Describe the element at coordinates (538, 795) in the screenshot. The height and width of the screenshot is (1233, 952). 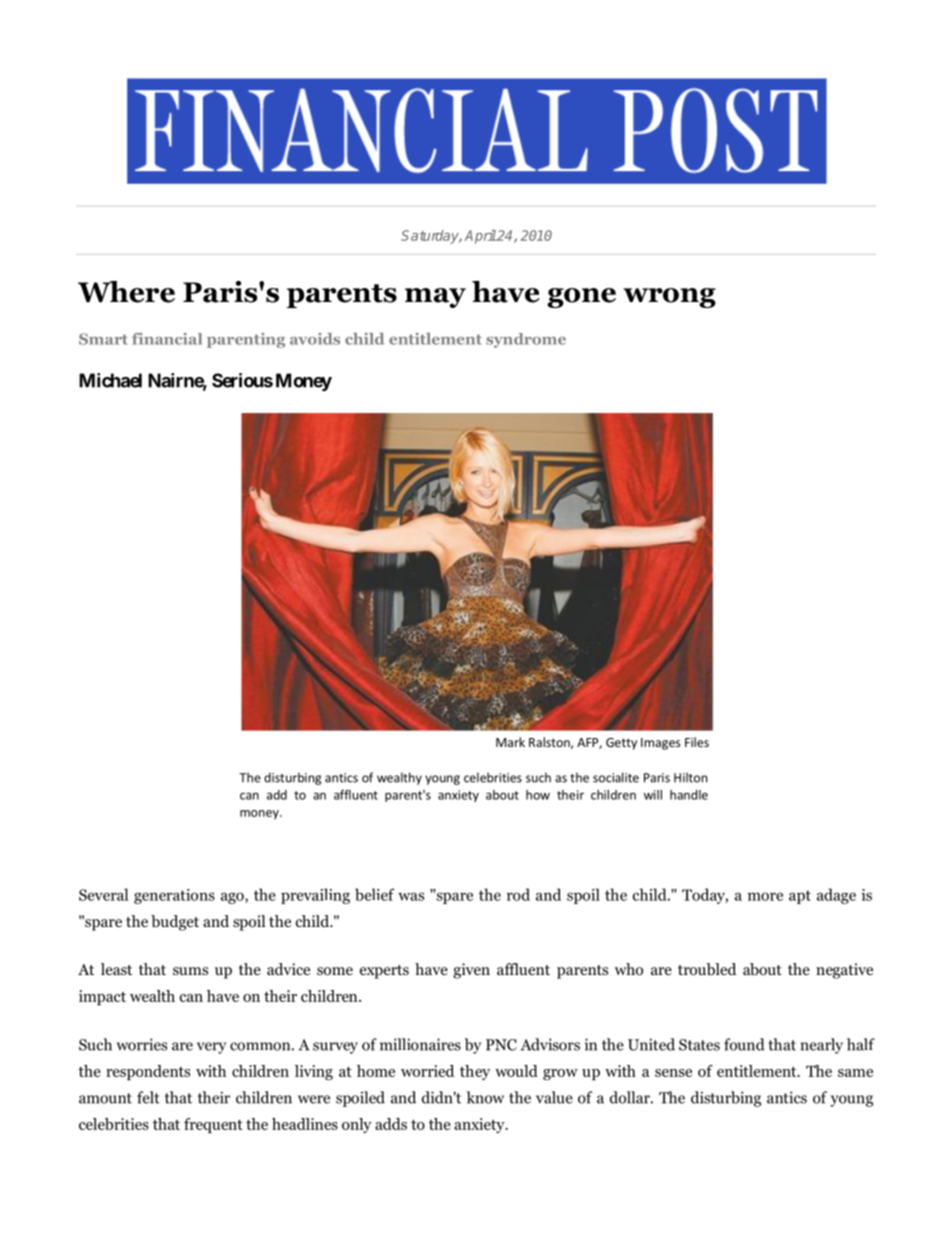
I see `how` at that location.
